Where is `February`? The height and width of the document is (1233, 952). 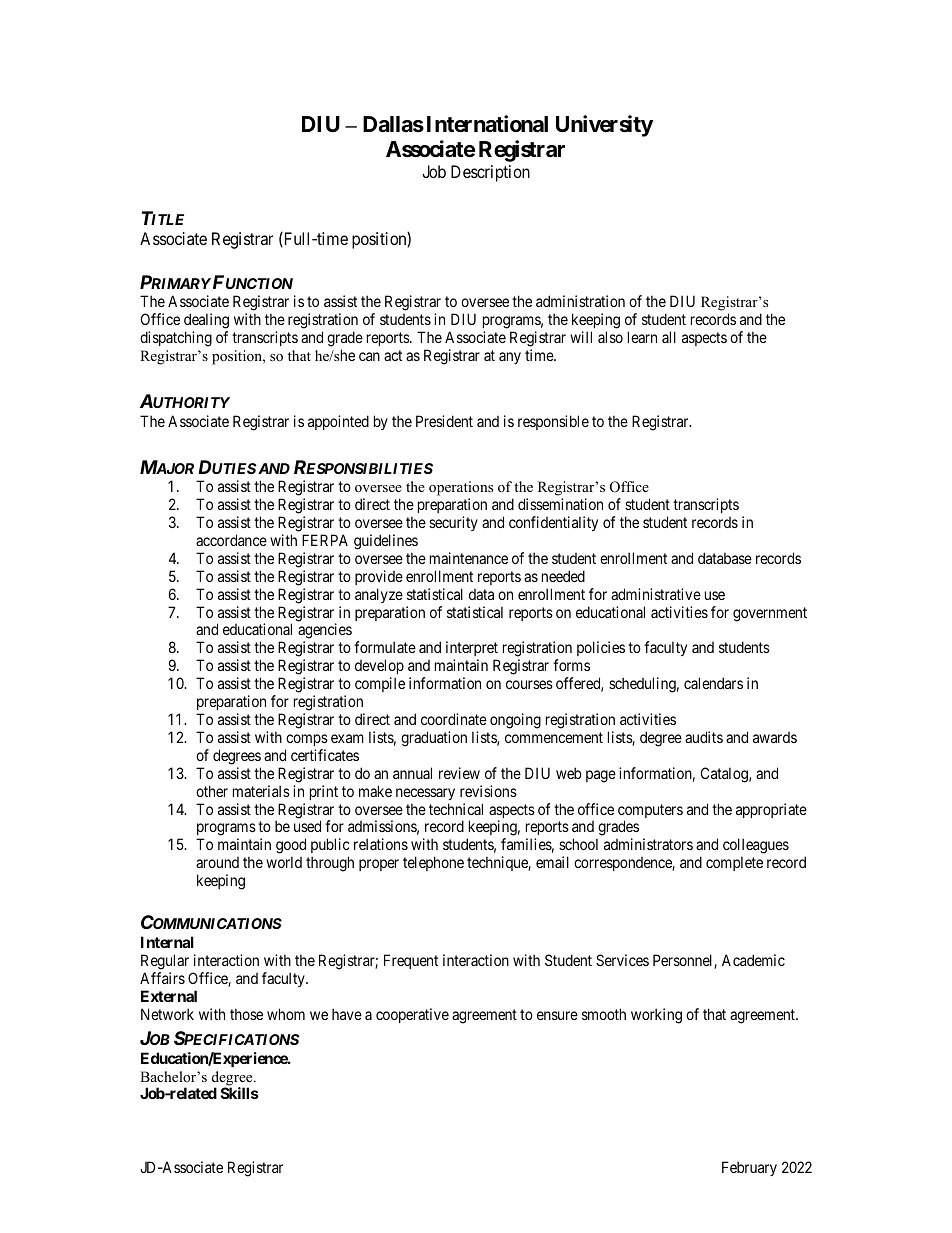 February is located at coordinates (749, 1168).
